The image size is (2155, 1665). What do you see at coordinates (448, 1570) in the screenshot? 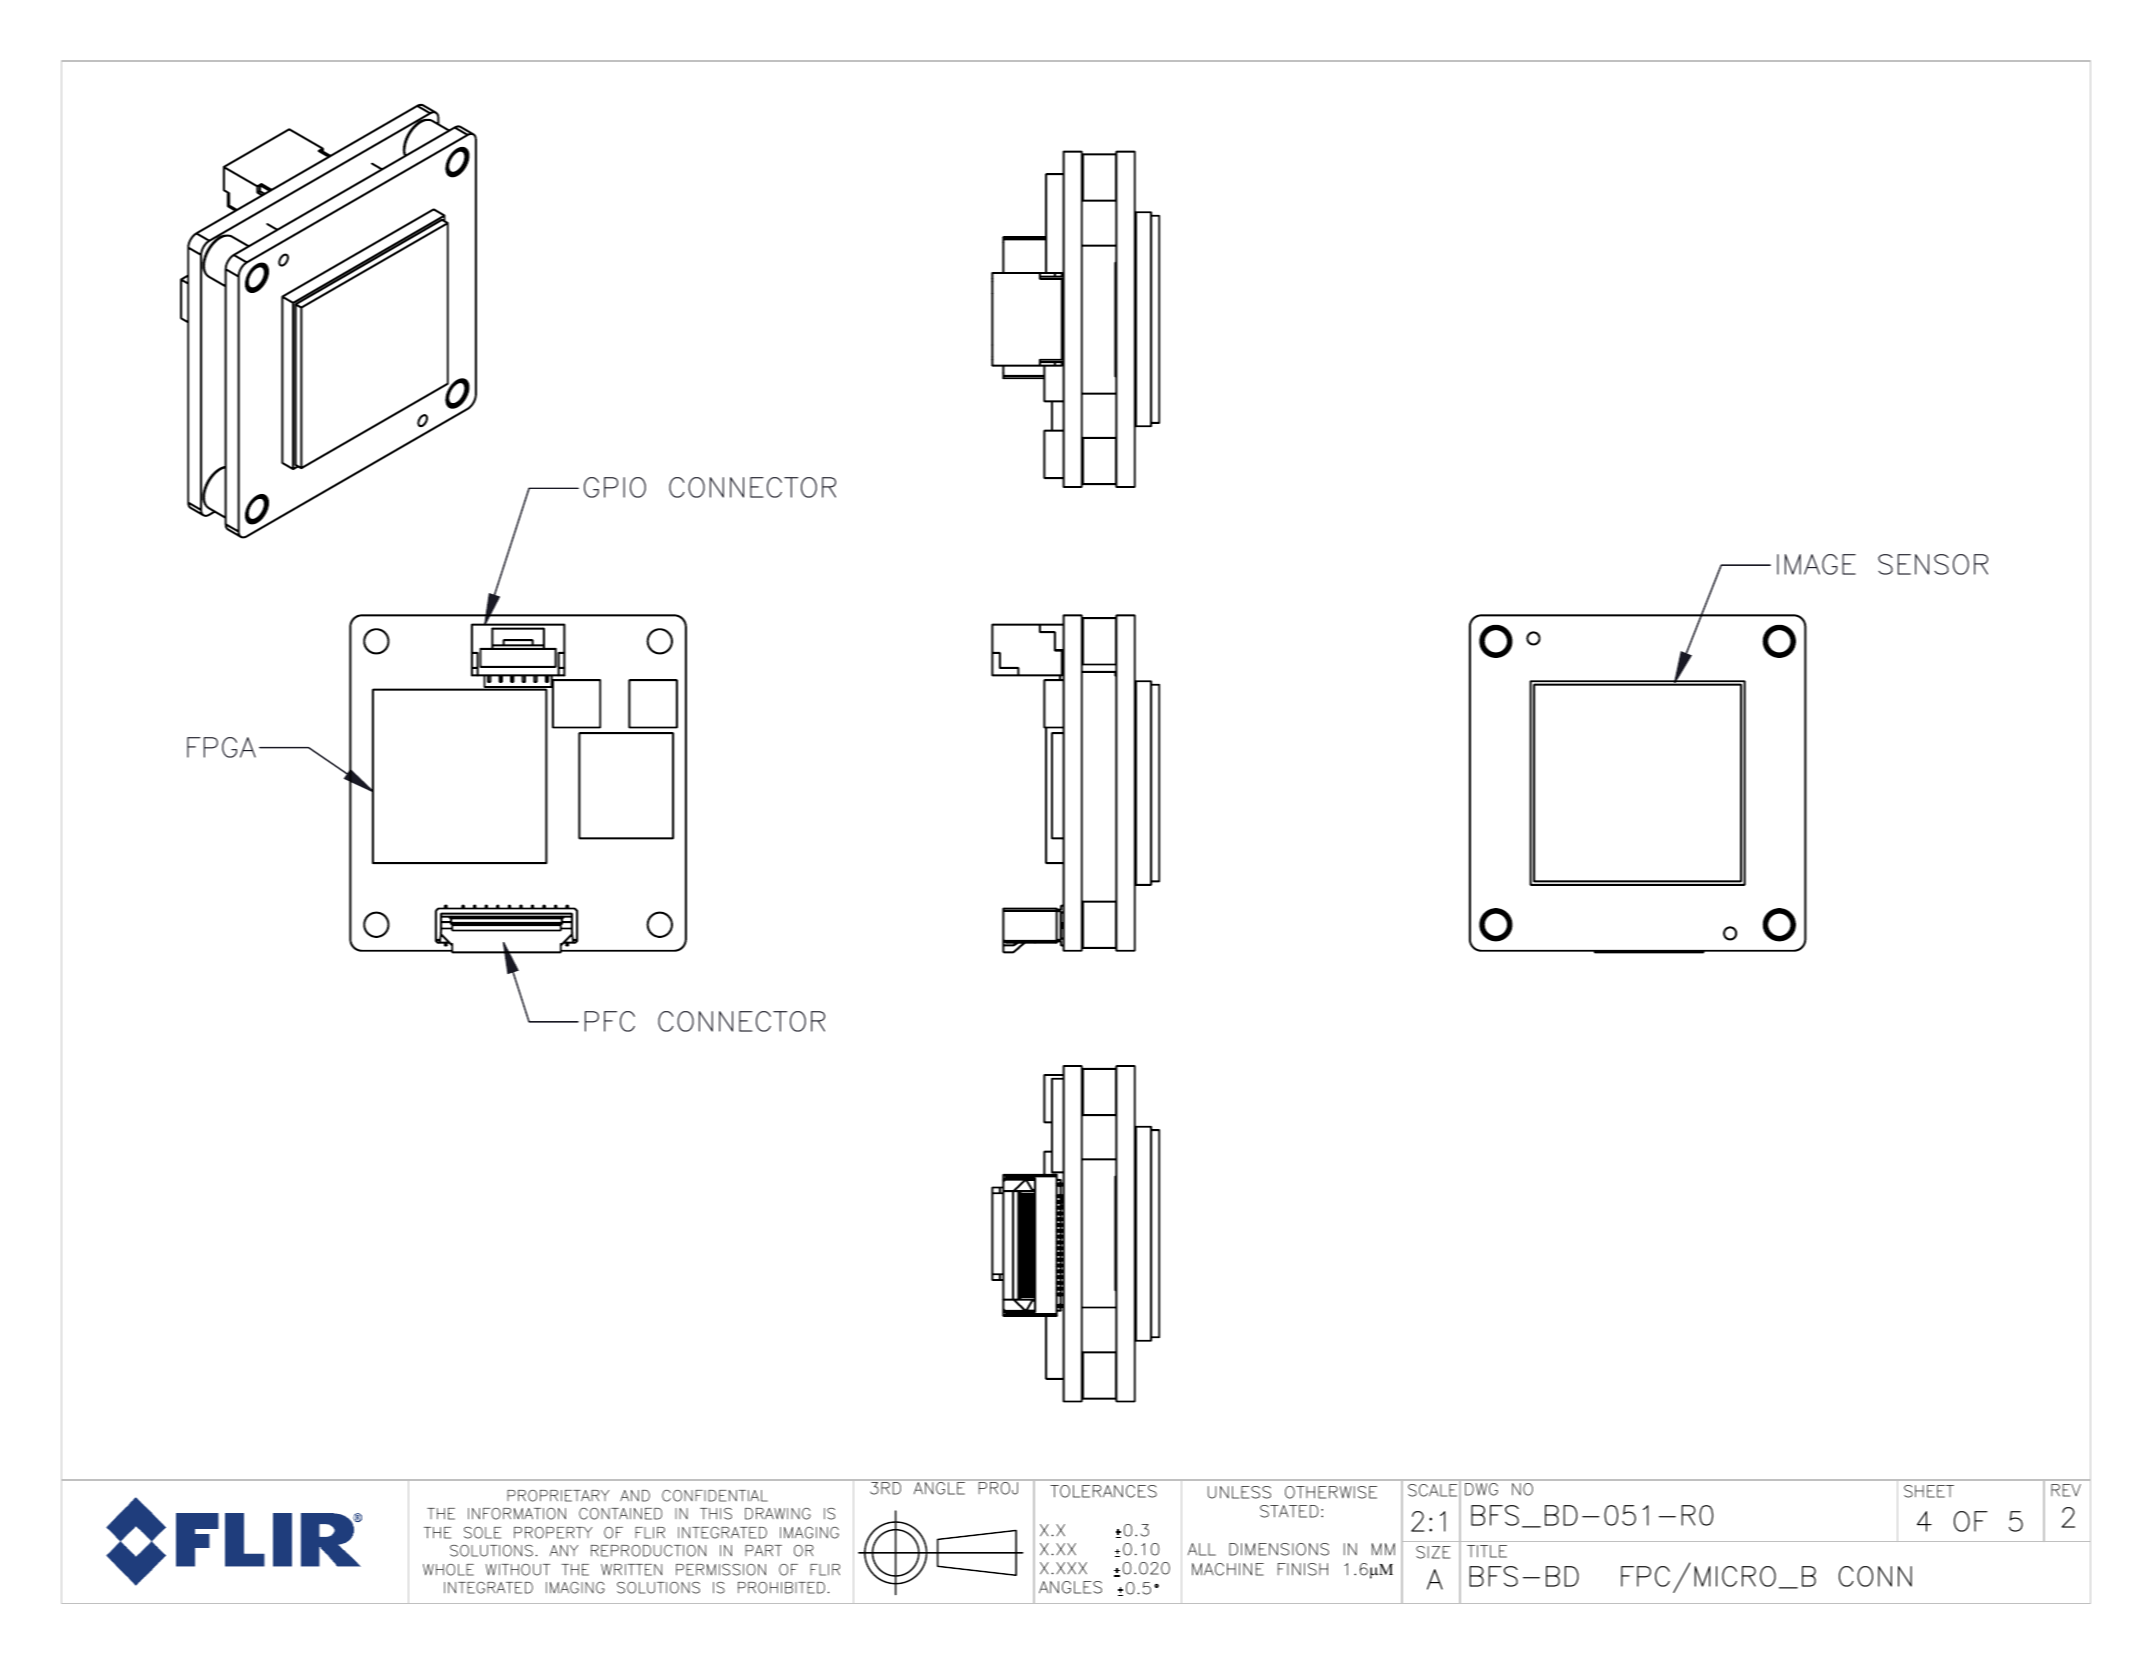
I see `WHOLE` at bounding box center [448, 1570].
